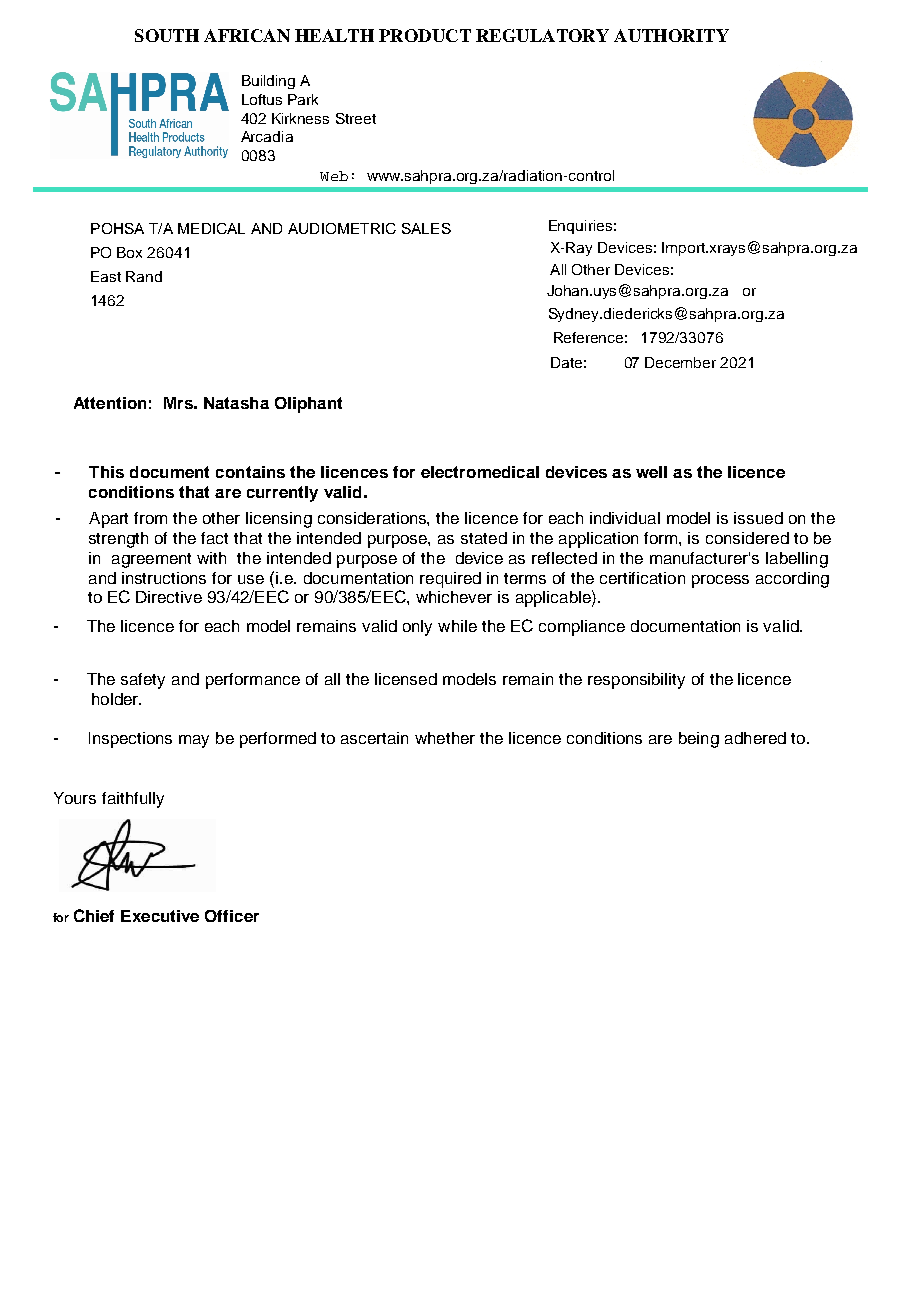 The width and height of the screenshot is (924, 1308). I want to click on December, so click(680, 362).
